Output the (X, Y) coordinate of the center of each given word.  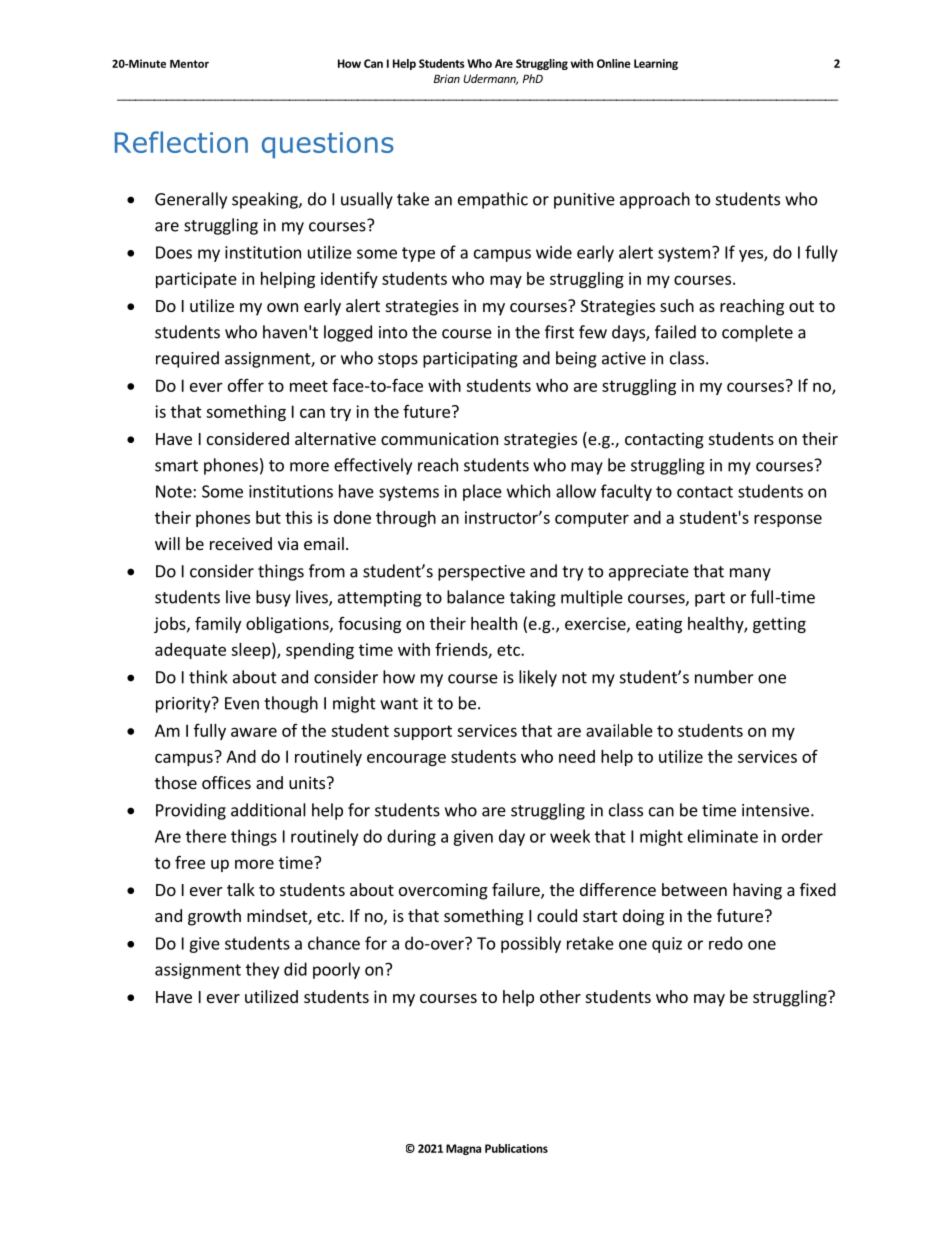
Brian (447, 78)
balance (476, 597)
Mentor (189, 64)
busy (273, 598)
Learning (656, 64)
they (262, 970)
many (750, 574)
